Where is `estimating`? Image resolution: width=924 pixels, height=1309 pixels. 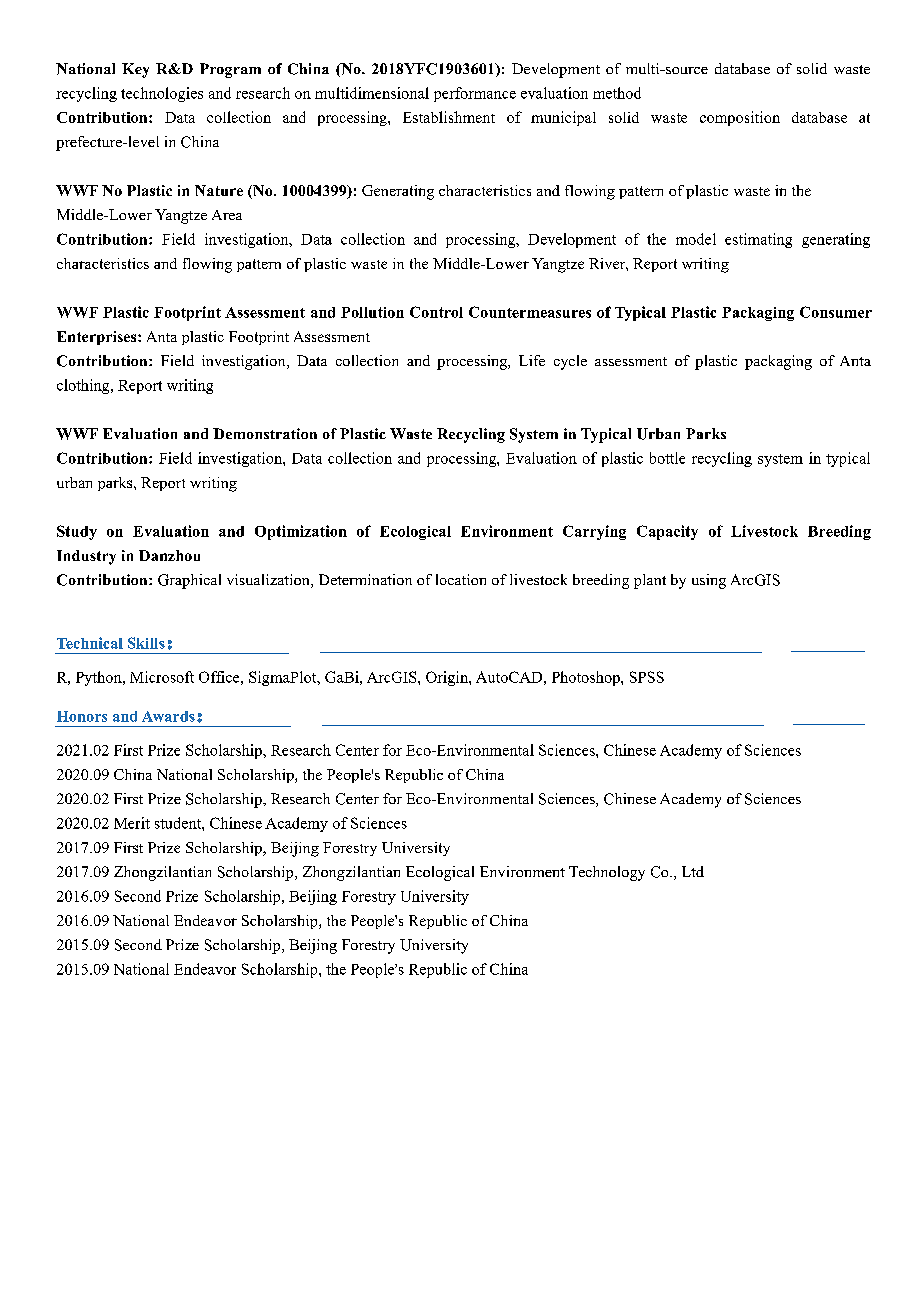 estimating is located at coordinates (758, 240).
